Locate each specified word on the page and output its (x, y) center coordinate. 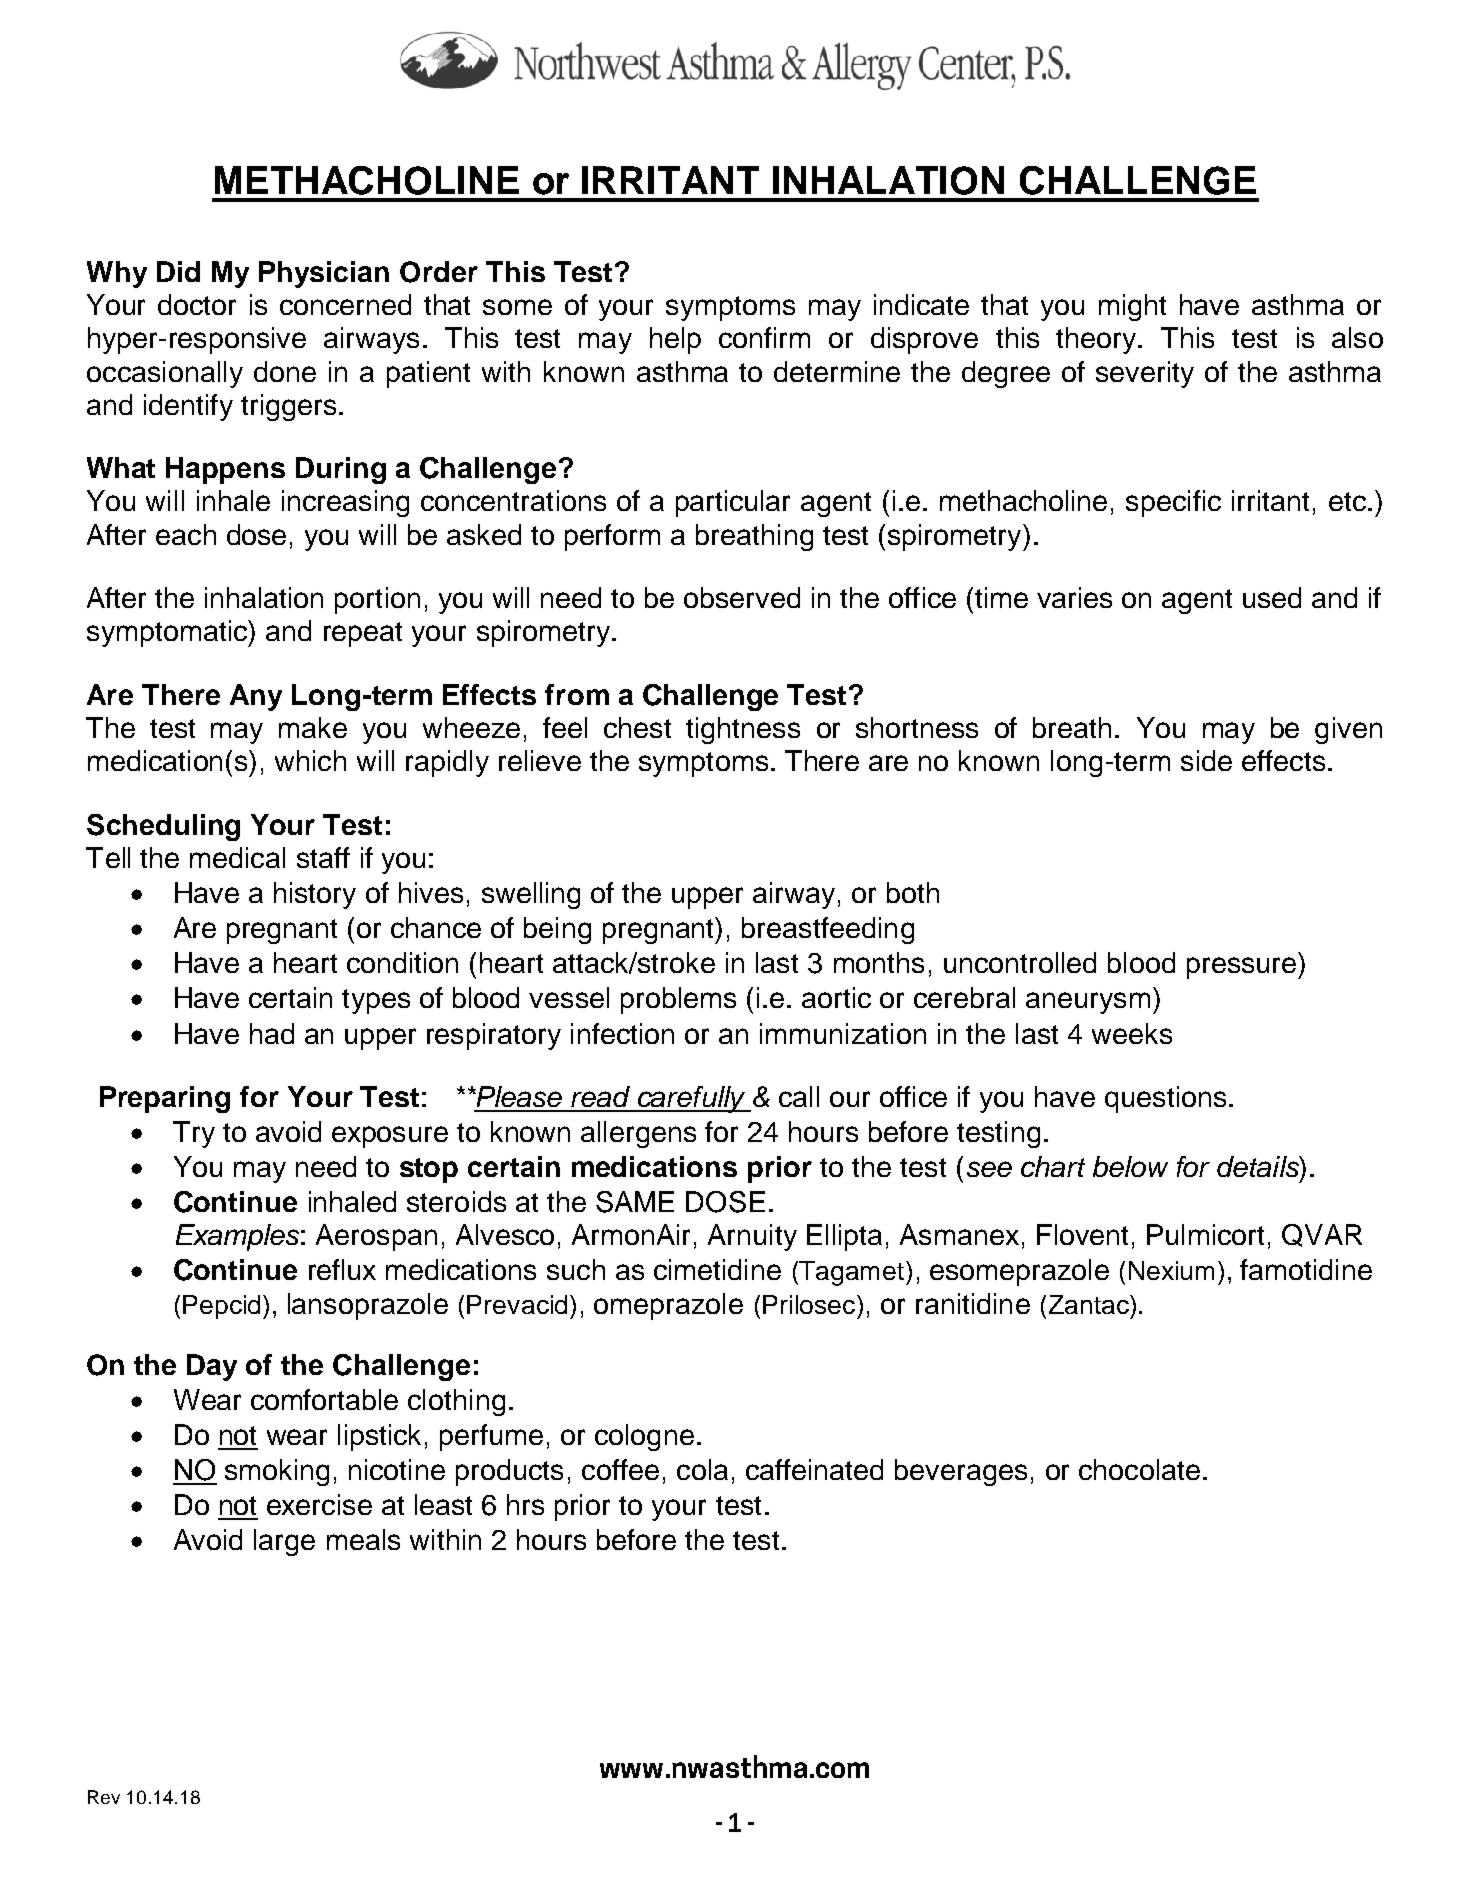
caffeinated (814, 1469)
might (1132, 307)
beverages (961, 1472)
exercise (319, 1504)
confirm (764, 337)
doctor (197, 304)
